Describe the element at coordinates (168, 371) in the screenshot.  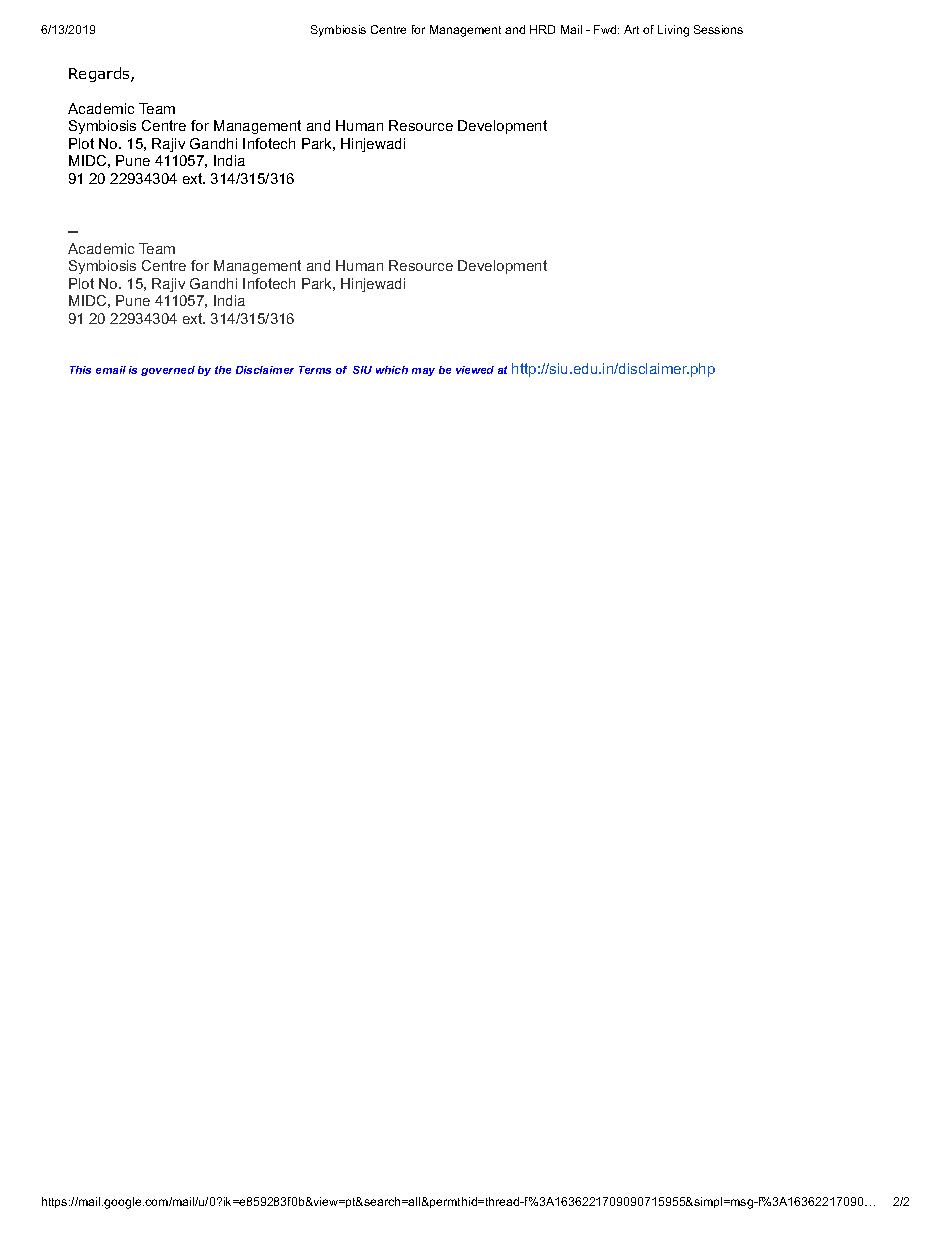
I see `governed` at that location.
